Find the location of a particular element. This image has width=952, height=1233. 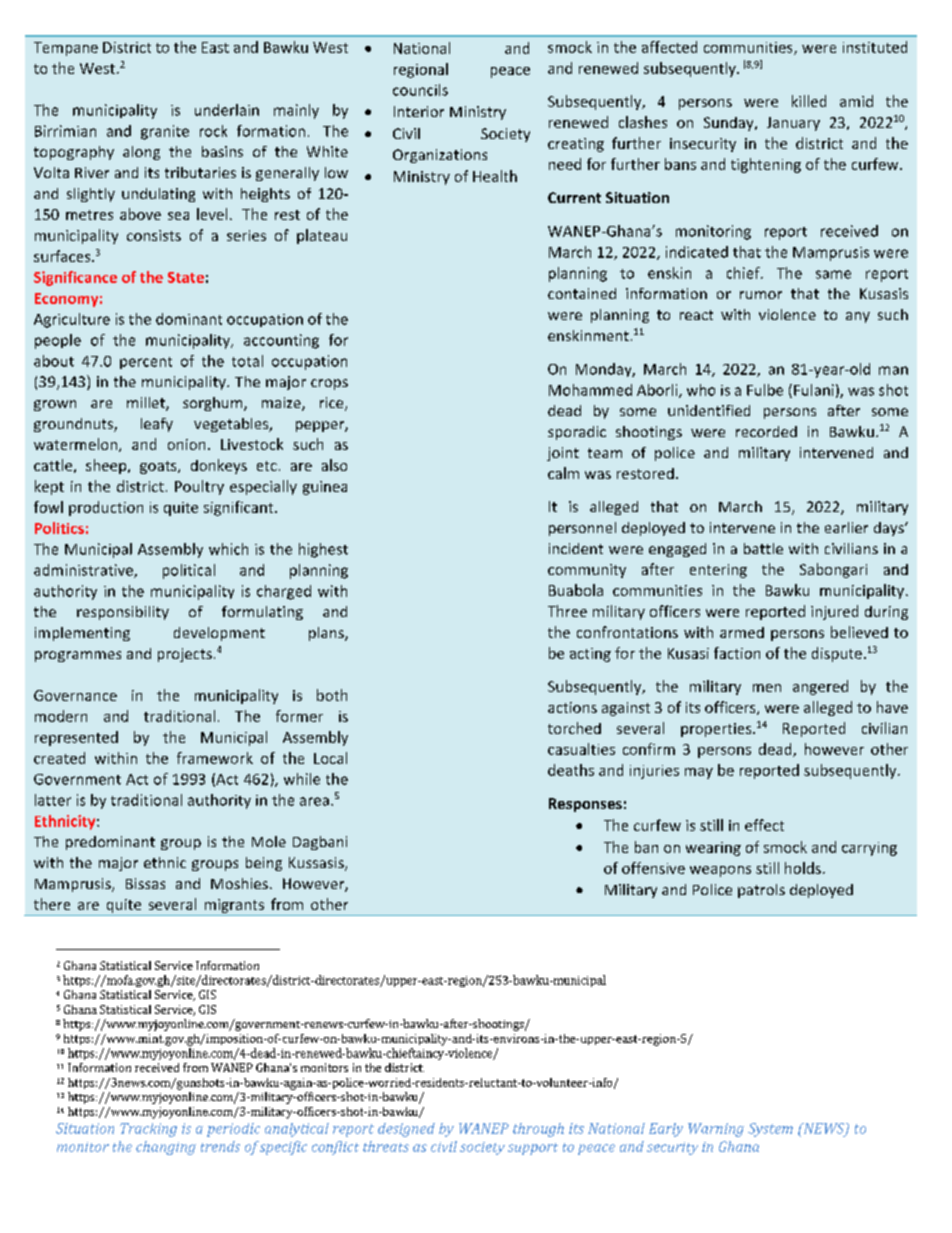

killed is located at coordinates (809, 101).
